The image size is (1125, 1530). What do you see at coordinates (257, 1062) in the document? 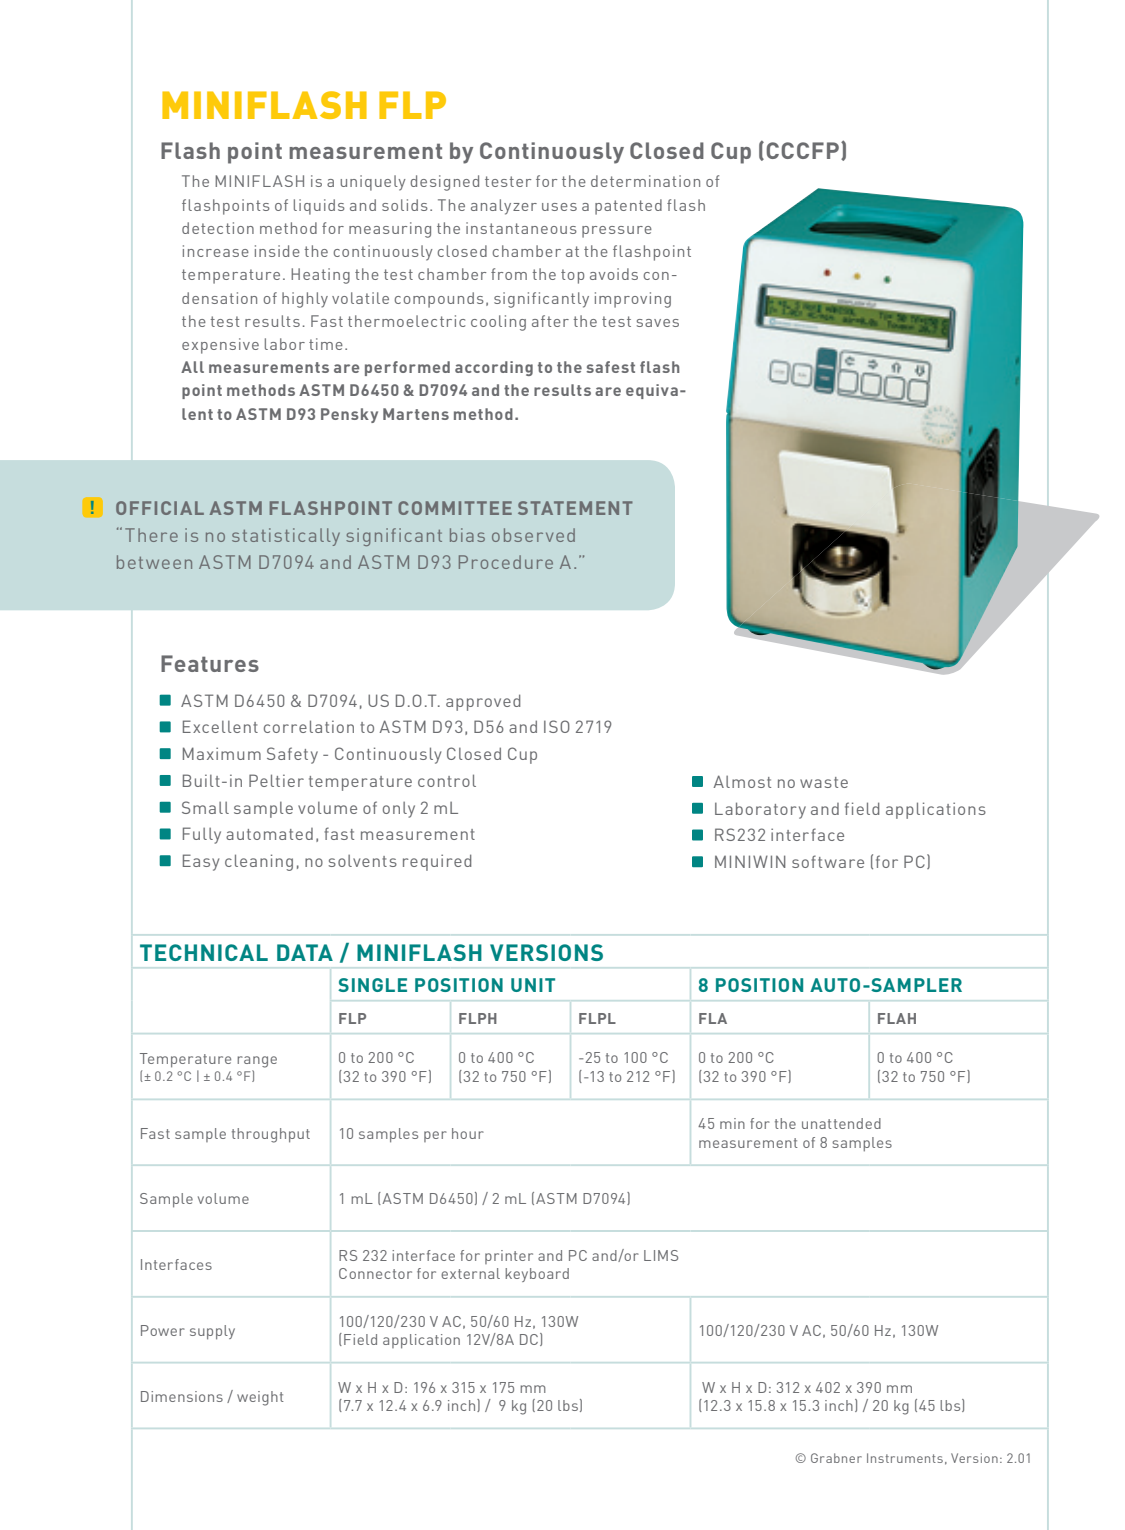
I see `range` at bounding box center [257, 1062].
